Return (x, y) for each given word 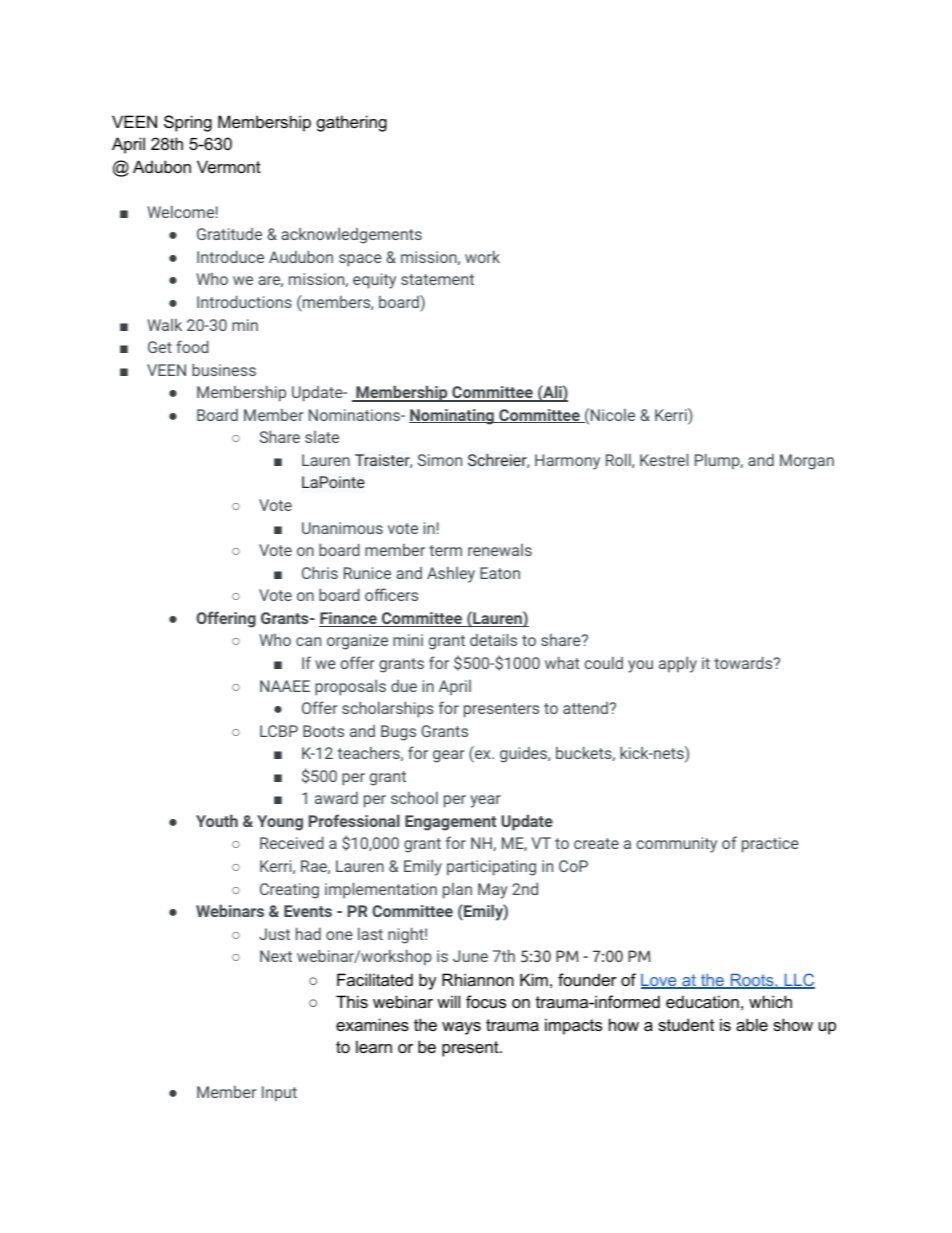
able (752, 1024)
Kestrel (664, 459)
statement (437, 279)
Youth (217, 820)
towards (744, 662)
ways (461, 1028)
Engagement (450, 823)
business (224, 369)
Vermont (229, 166)
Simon (440, 460)
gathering (352, 123)
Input (279, 1094)
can (308, 641)
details (493, 639)
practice (770, 845)
